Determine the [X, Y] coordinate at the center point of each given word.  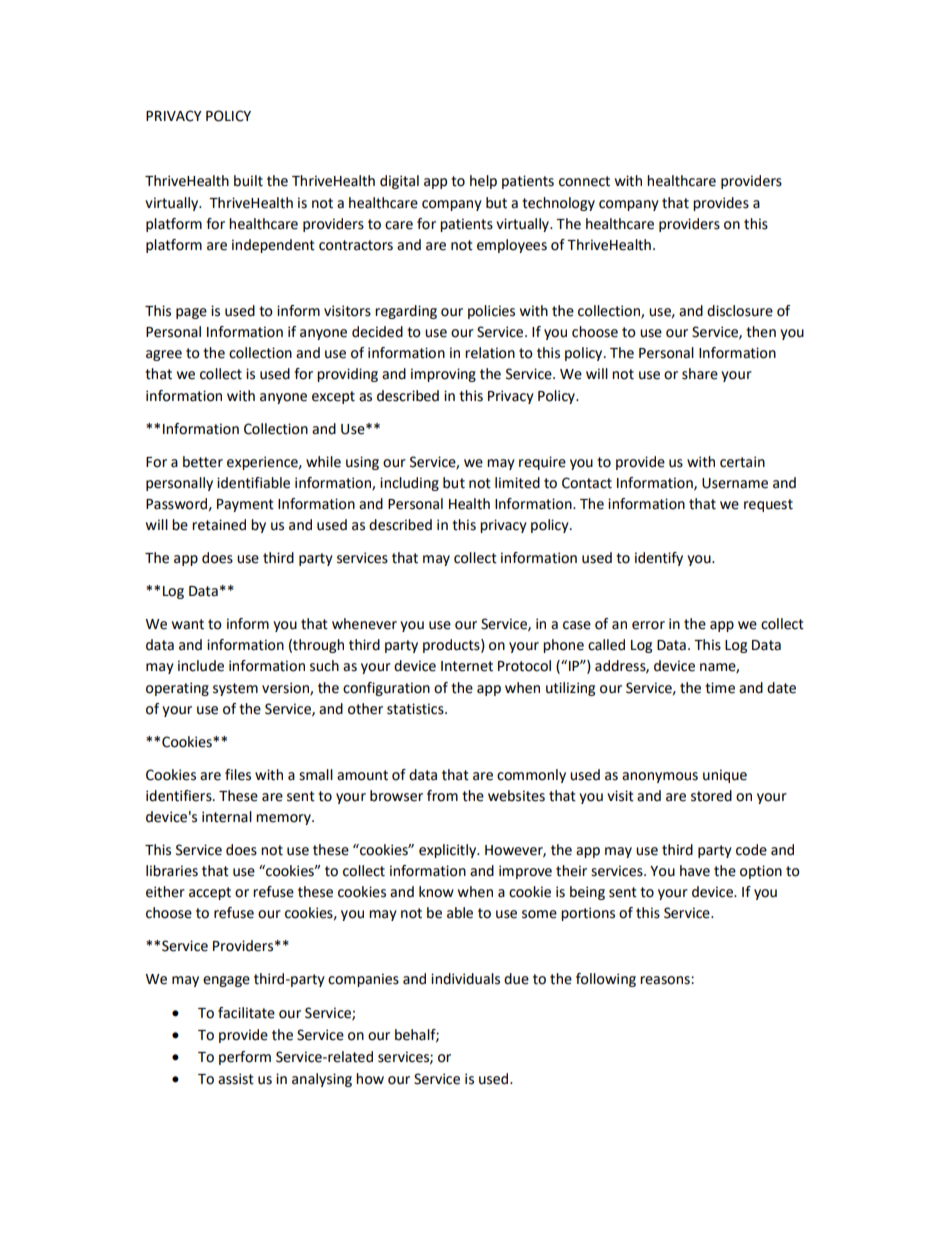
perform [245, 1058]
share [700, 374]
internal [227, 817]
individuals [465, 979]
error [648, 625]
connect [584, 181]
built [248, 181]
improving [443, 375]
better [203, 462]
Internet [467, 666]
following [606, 980]
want [188, 624]
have [695, 871]
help [483, 182]
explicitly [449, 851]
